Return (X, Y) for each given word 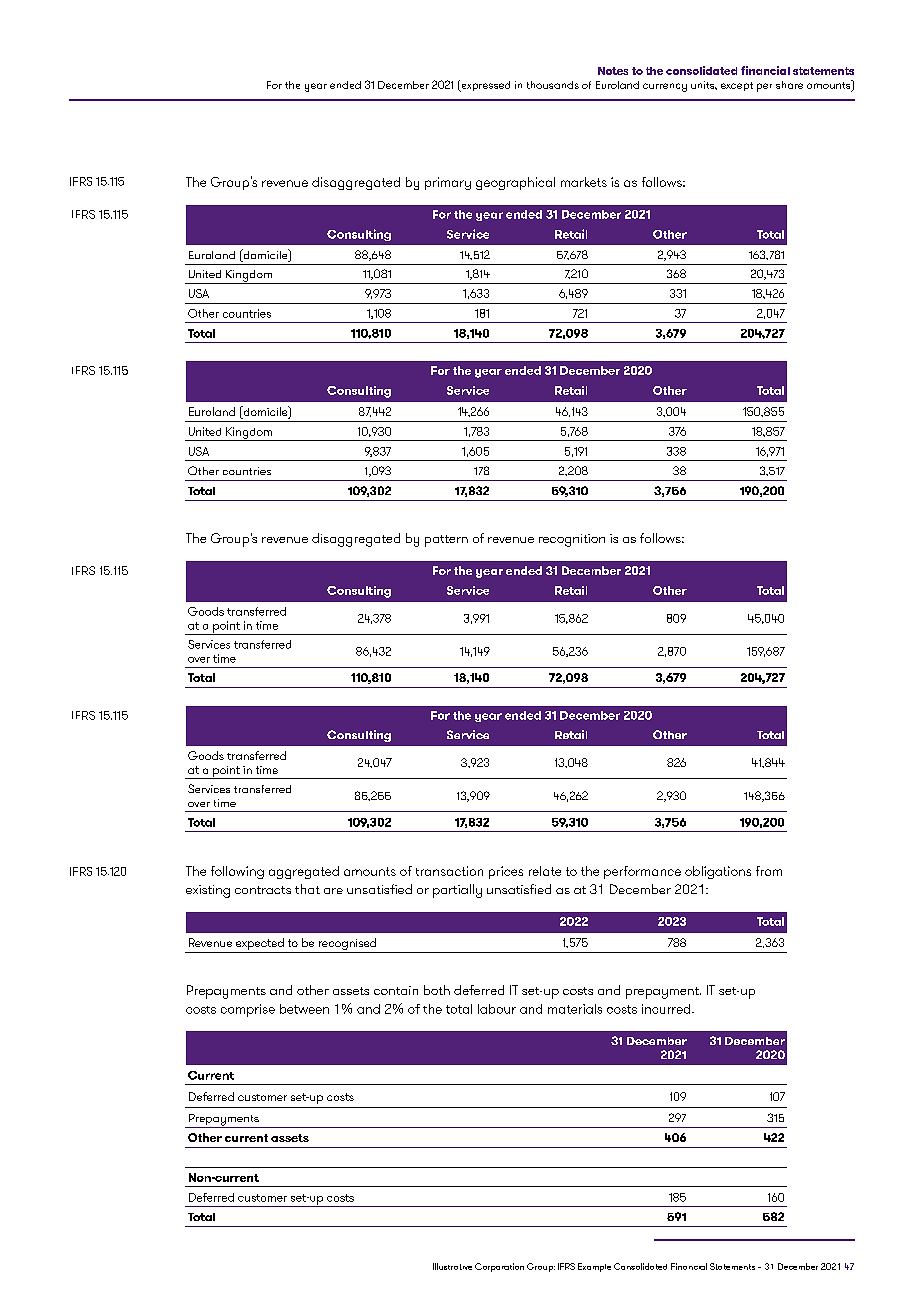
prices (506, 872)
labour (497, 1009)
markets (584, 182)
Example (594, 1267)
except (737, 86)
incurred (667, 1009)
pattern (446, 541)
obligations (718, 872)
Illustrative (452, 1266)
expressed (484, 86)
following (237, 872)
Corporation (499, 1267)
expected (260, 945)
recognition (572, 540)
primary (448, 183)
